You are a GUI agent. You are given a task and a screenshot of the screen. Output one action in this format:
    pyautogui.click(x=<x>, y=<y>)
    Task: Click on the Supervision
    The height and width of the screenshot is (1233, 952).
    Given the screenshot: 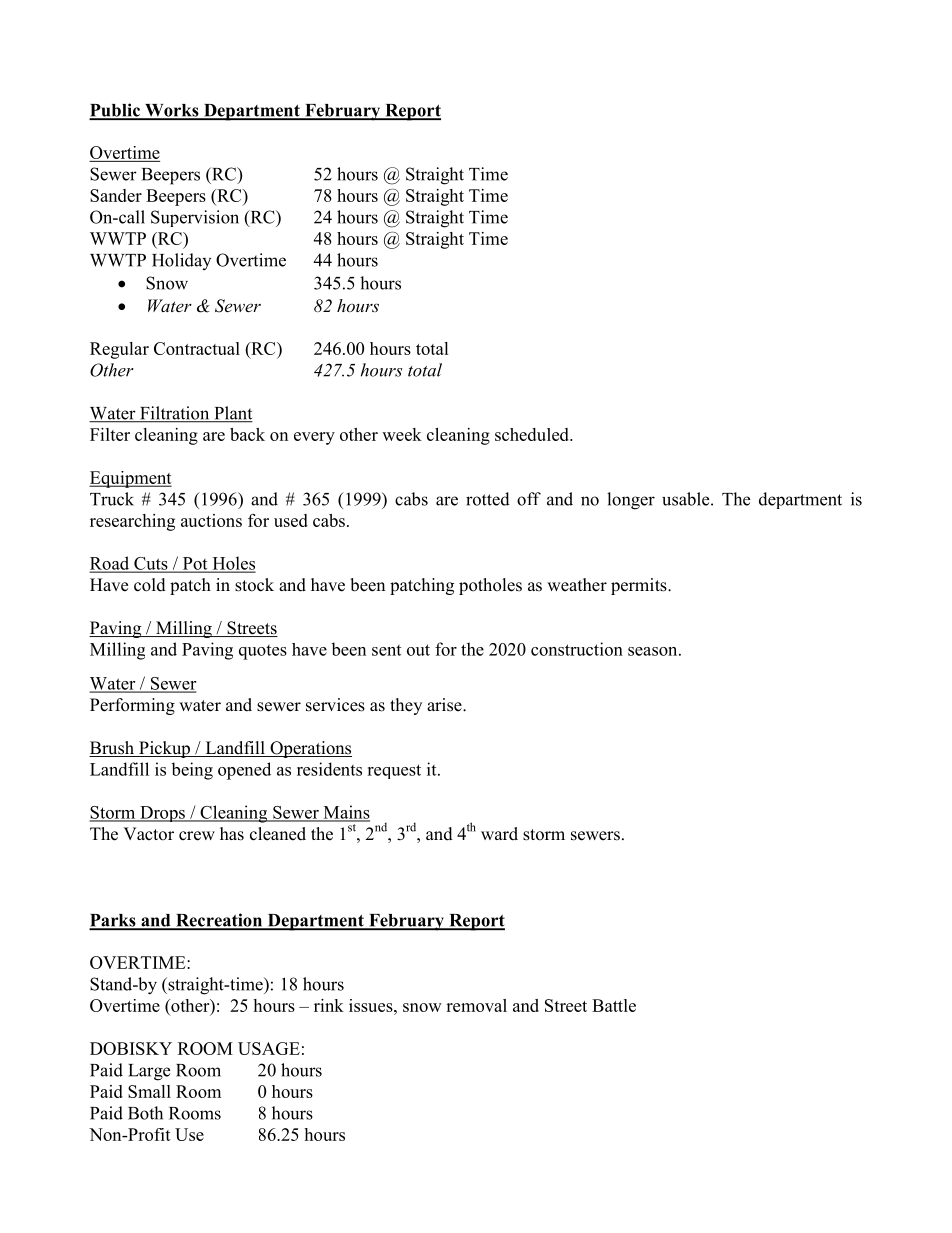 What is the action you would take?
    pyautogui.click(x=195, y=218)
